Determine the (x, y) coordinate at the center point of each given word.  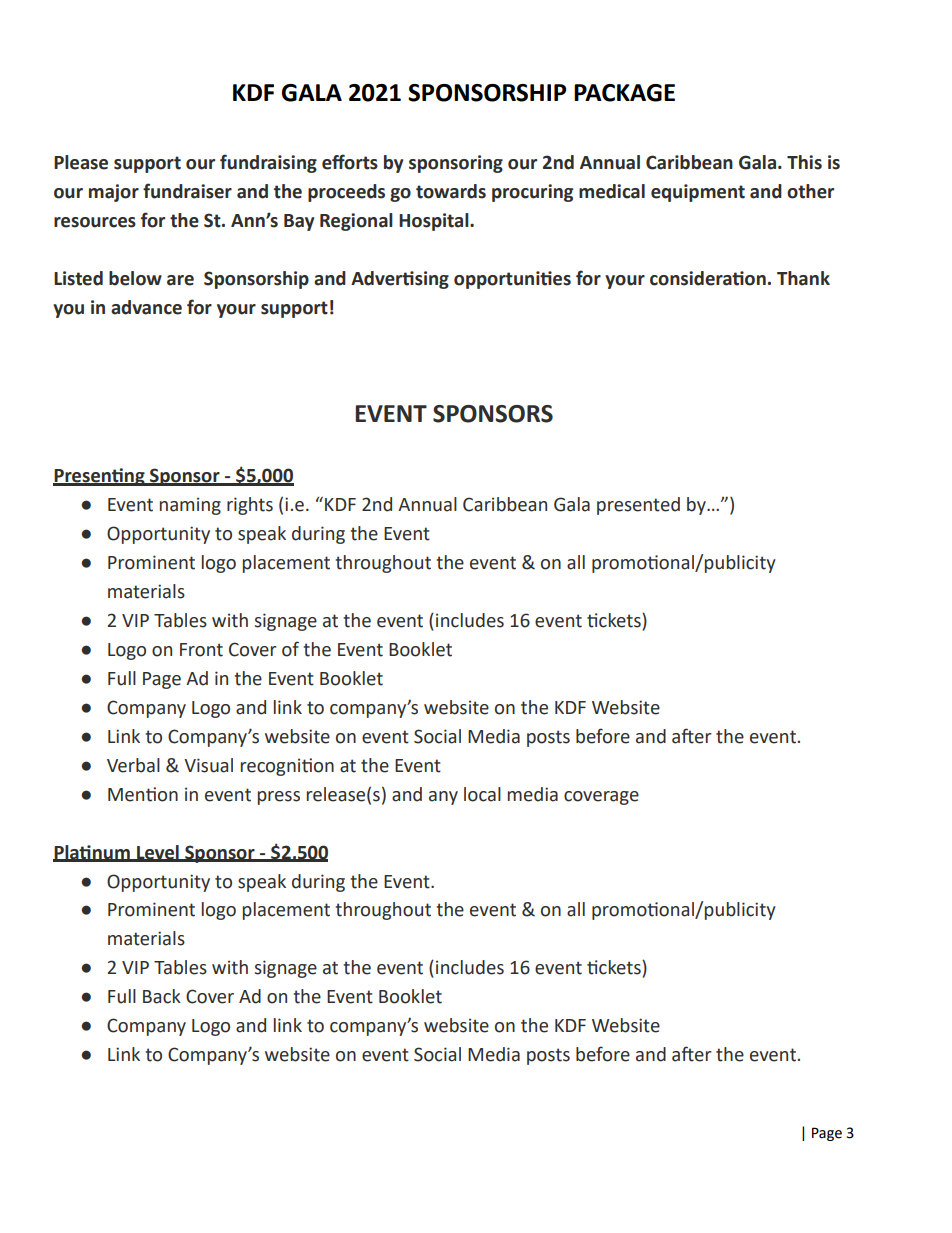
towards (451, 191)
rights (250, 506)
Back (162, 996)
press (279, 798)
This (804, 162)
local (482, 794)
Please (81, 162)
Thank (803, 278)
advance (146, 307)
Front (201, 650)
